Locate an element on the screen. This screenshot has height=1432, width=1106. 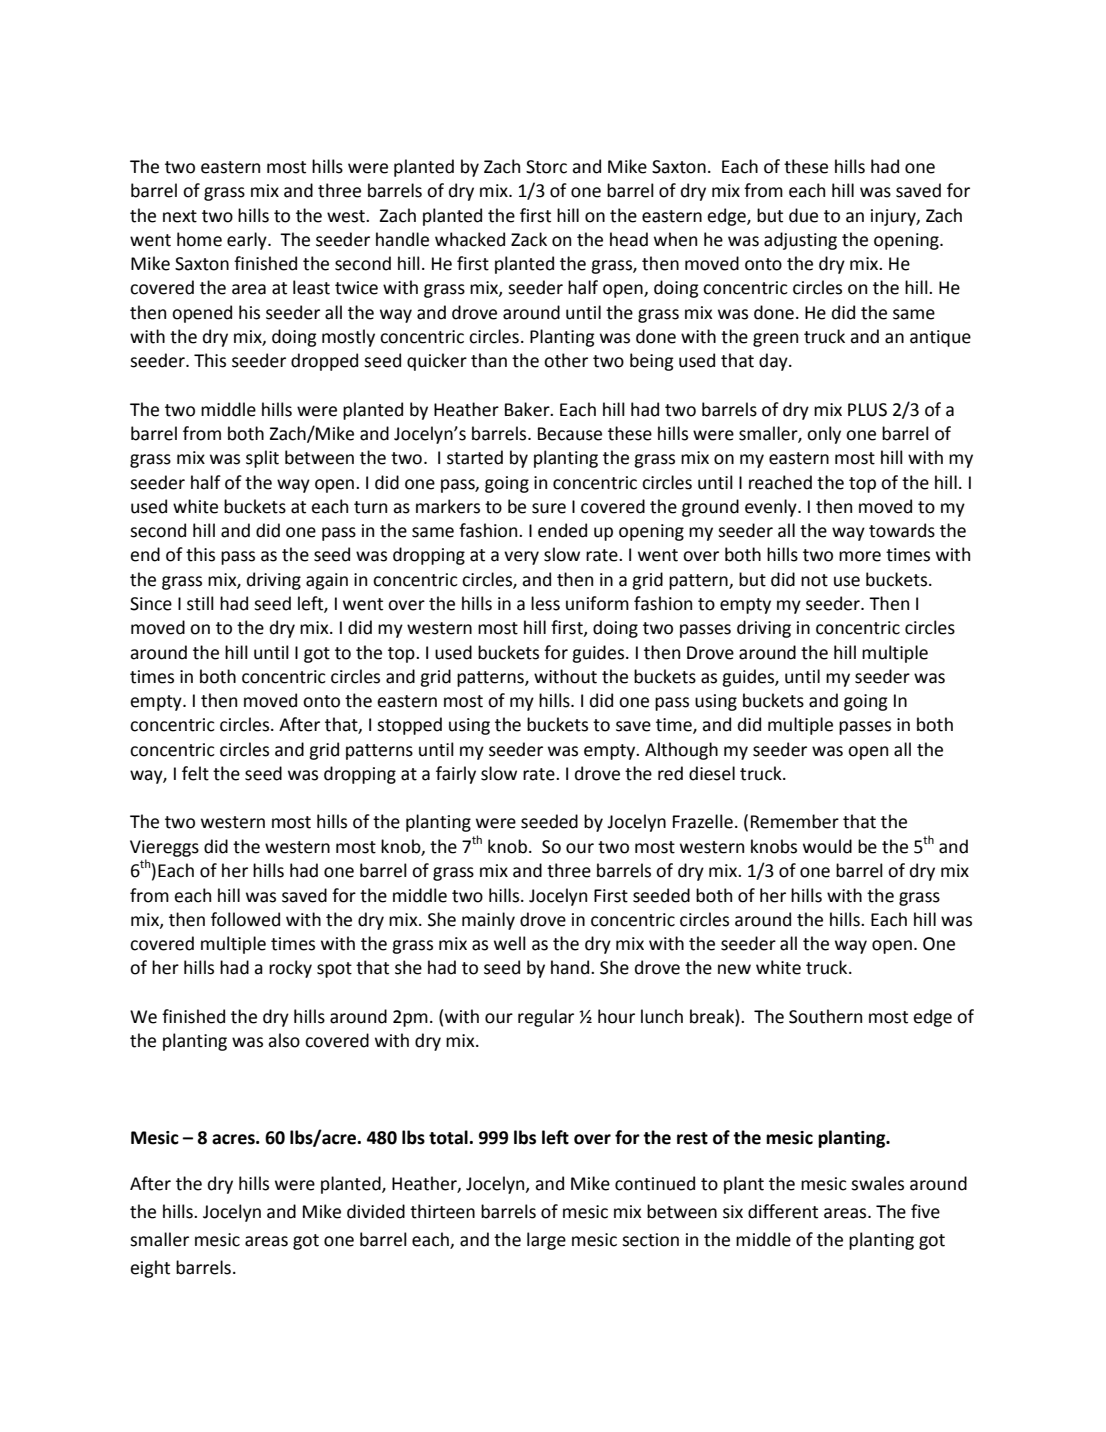
early is located at coordinates (248, 241).
